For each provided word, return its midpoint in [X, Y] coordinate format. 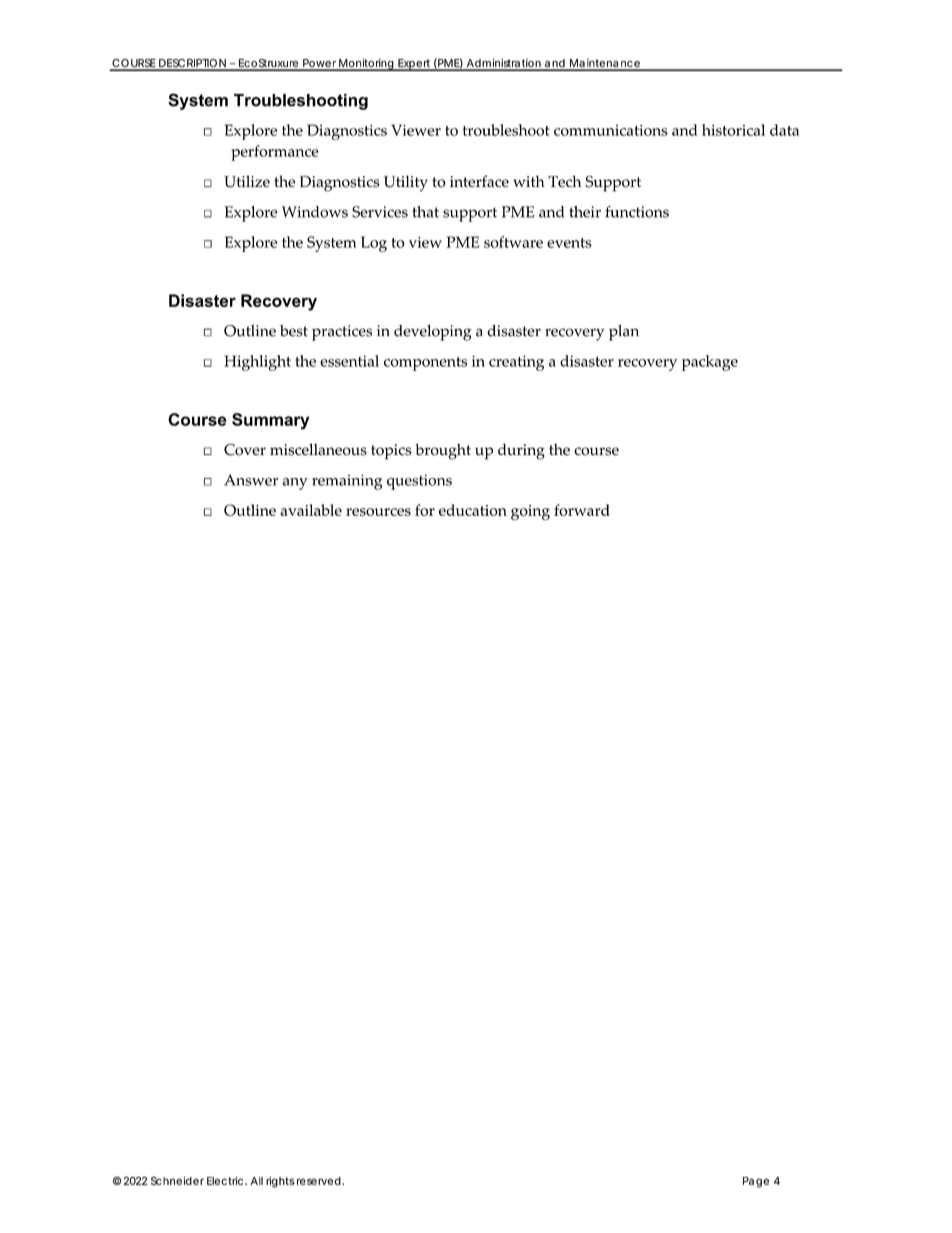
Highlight [257, 363]
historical [733, 130]
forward [582, 510]
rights [280, 1182]
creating [516, 363]
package [710, 363]
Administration [504, 64]
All [257, 1181]
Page [756, 1182]
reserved [320, 1181]
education [473, 510]
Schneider [177, 1180]
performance [275, 153]
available [311, 510]
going [530, 512]
